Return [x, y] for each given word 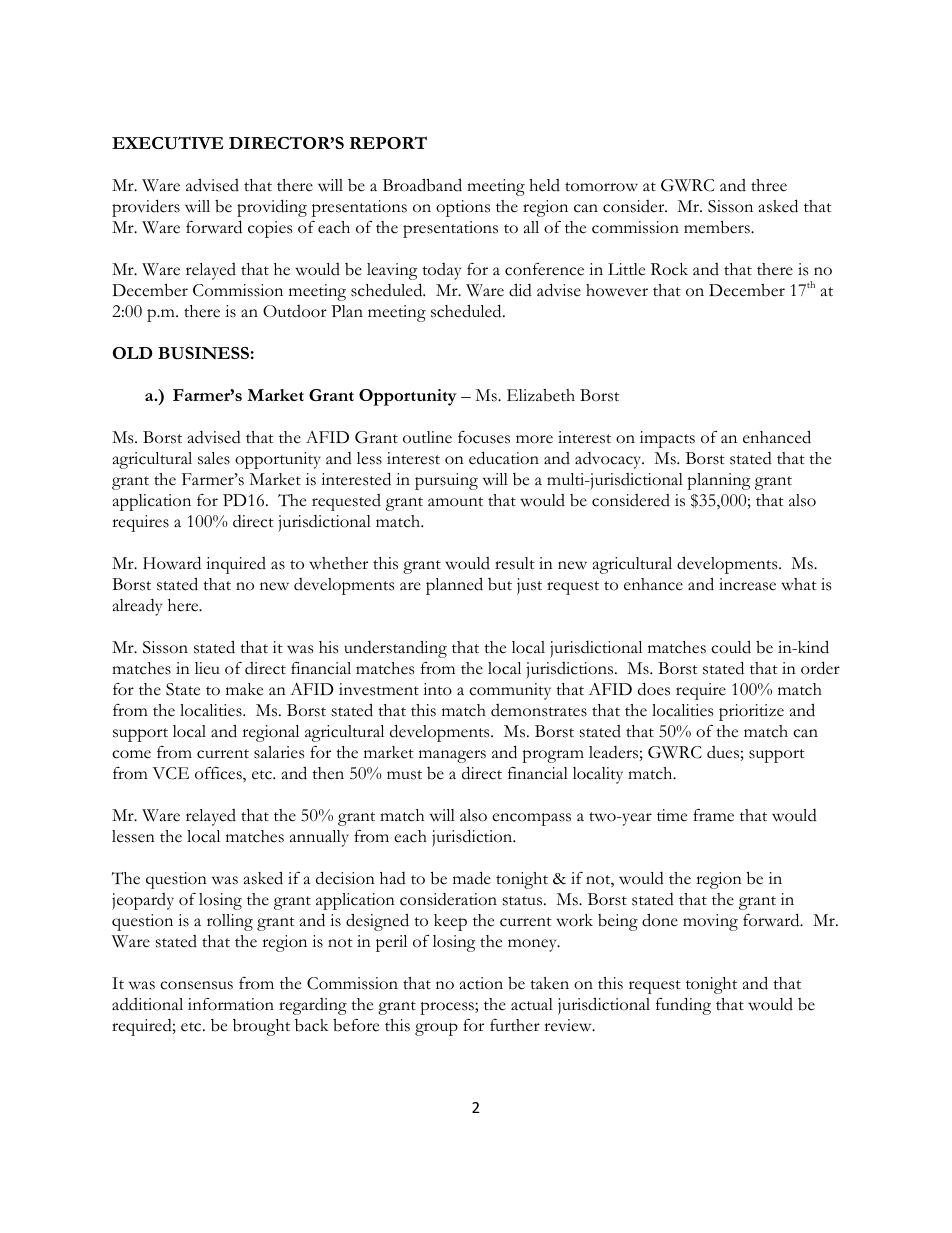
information [231, 1004]
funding [683, 1006]
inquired [236, 565]
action [481, 983]
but [500, 584]
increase [747, 584]
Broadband [422, 185]
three [769, 185]
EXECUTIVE [167, 143]
